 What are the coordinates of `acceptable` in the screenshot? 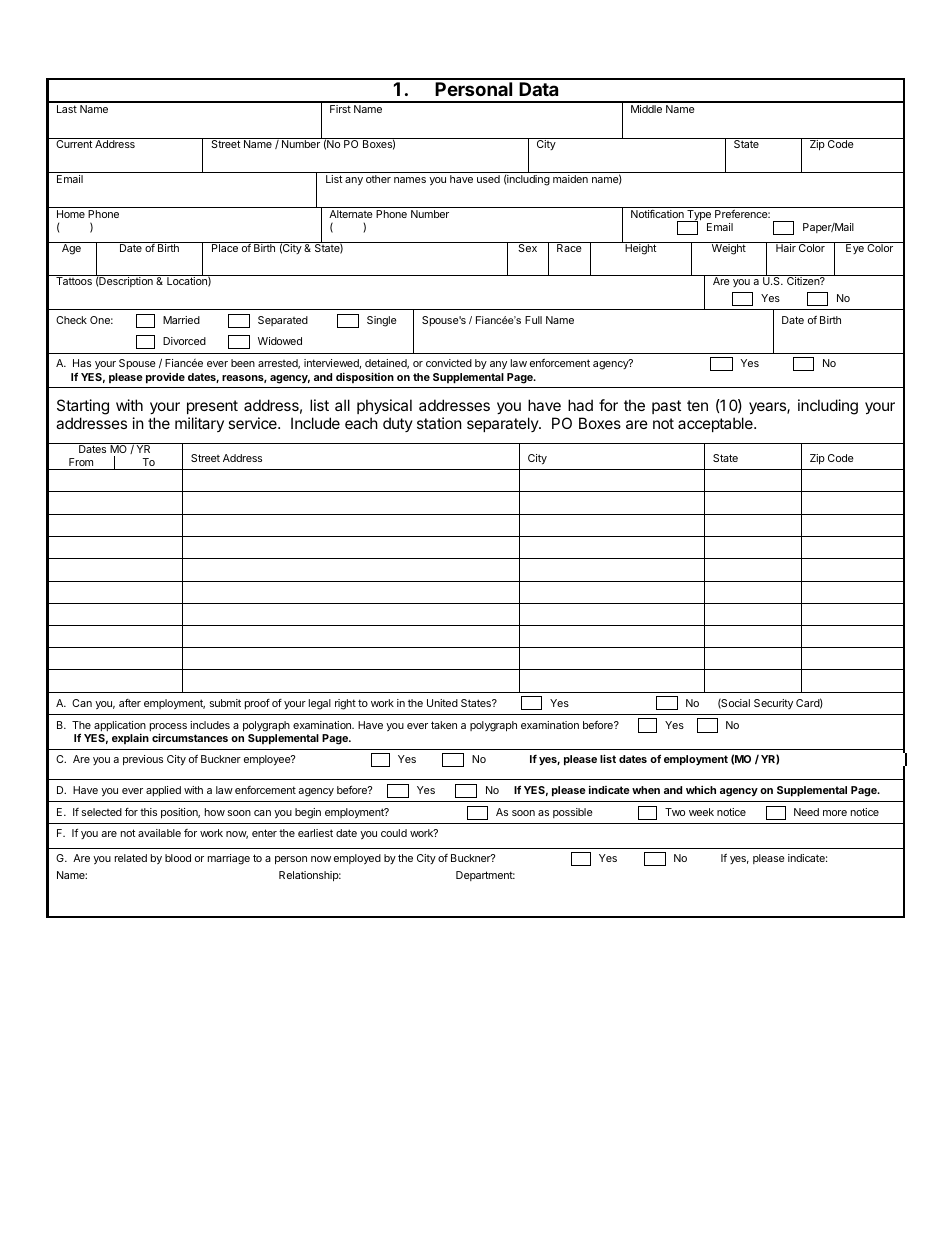 It's located at (716, 424).
